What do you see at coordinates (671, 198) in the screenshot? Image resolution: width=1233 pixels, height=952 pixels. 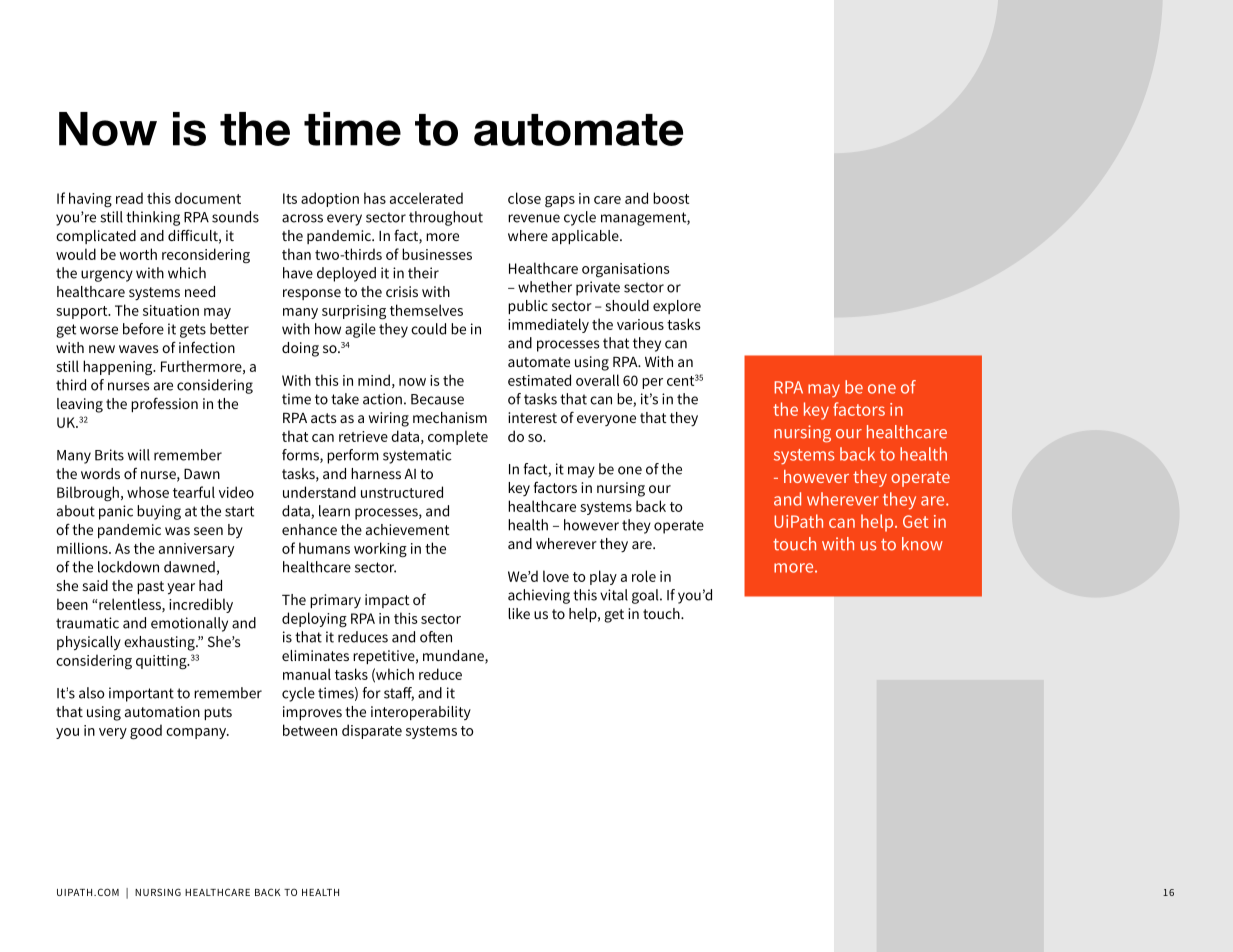 I see `boost` at bounding box center [671, 198].
